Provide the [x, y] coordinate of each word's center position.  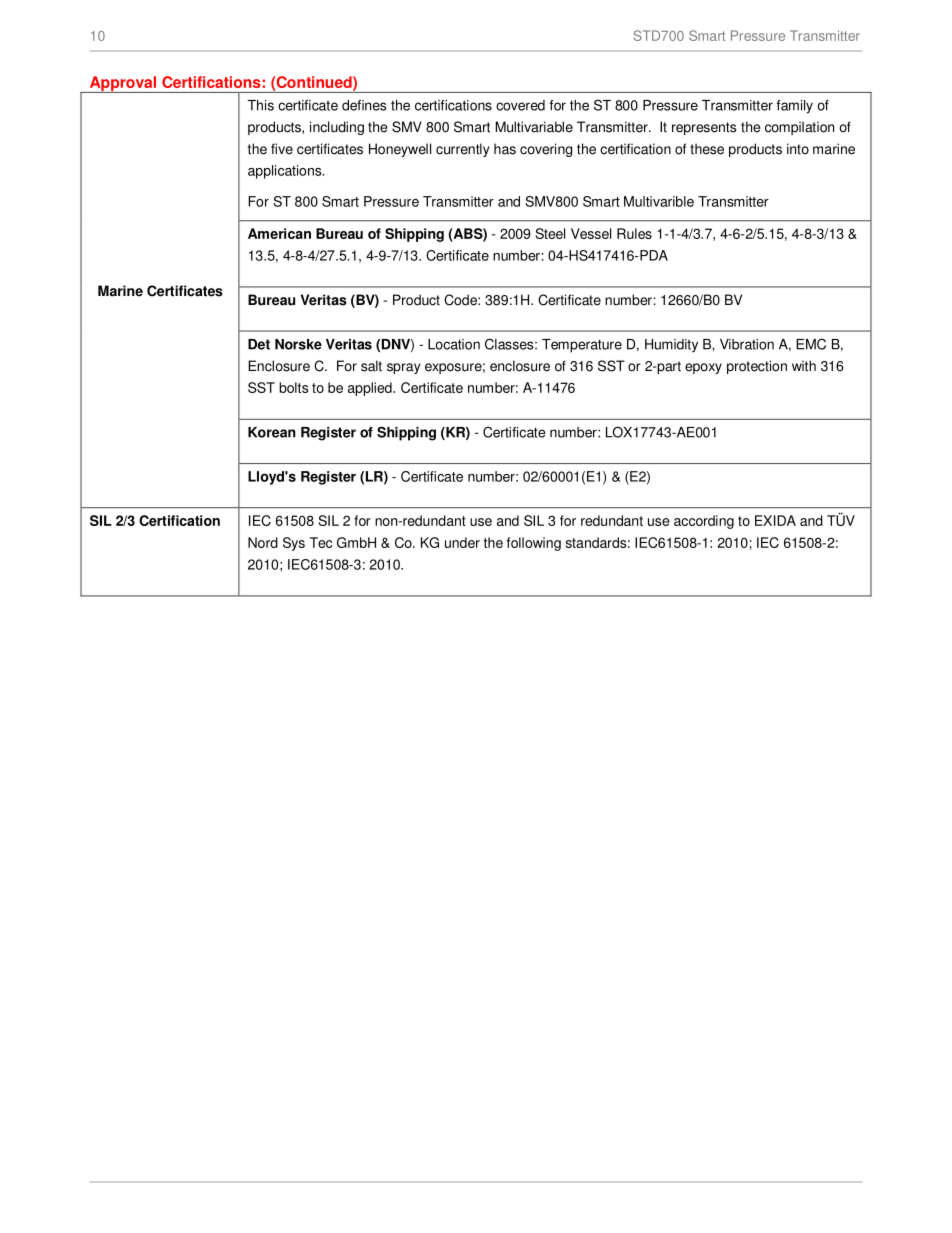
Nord [263, 542]
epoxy [703, 368]
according [704, 522]
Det [259, 344]
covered [520, 105]
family [795, 107]
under [462, 542]
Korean [272, 432]
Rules [634, 233]
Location [454, 344]
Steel [550, 233]
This [260, 105]
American [279, 233]
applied [371, 389]
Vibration [747, 344]
